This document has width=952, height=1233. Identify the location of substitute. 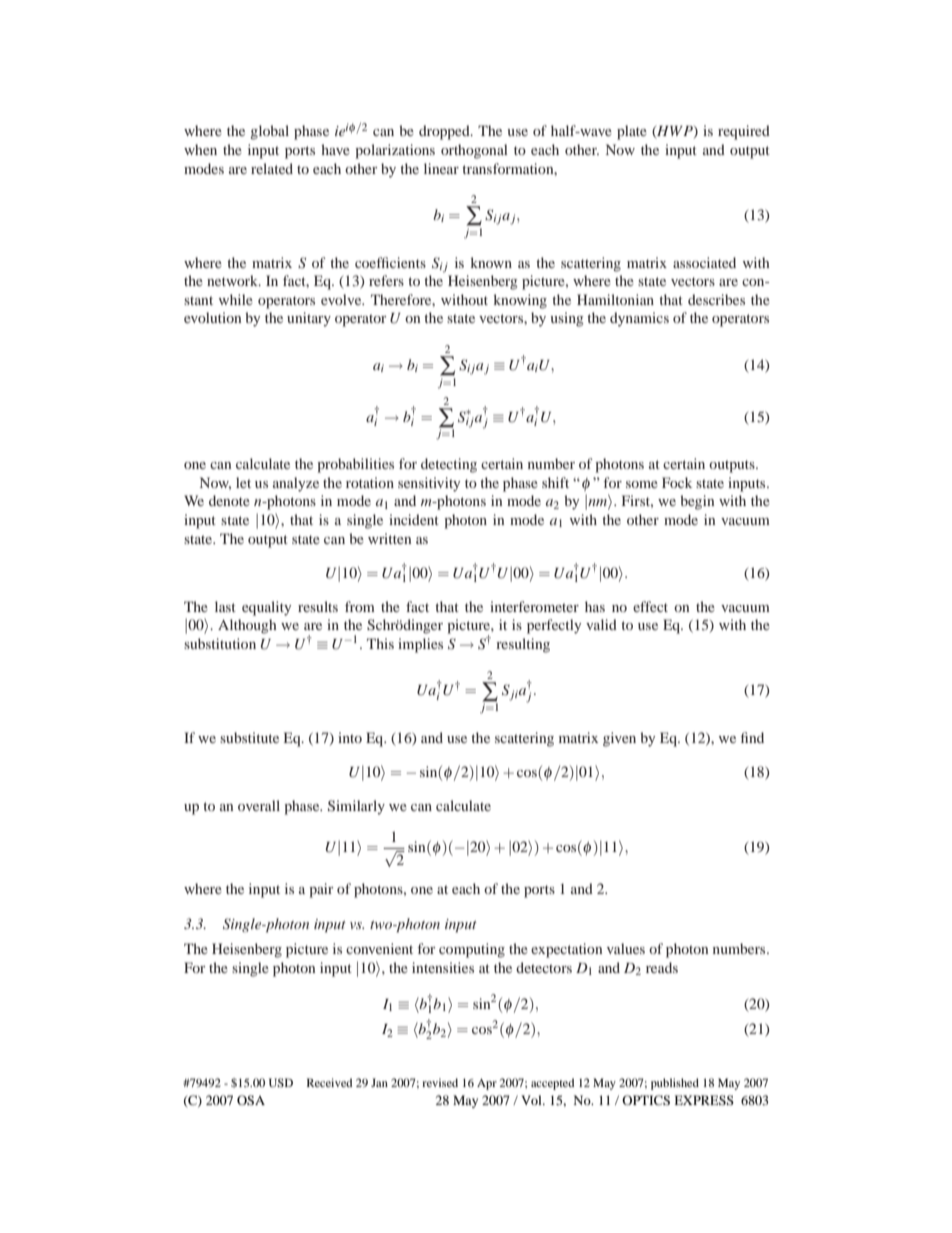
(249, 737).
